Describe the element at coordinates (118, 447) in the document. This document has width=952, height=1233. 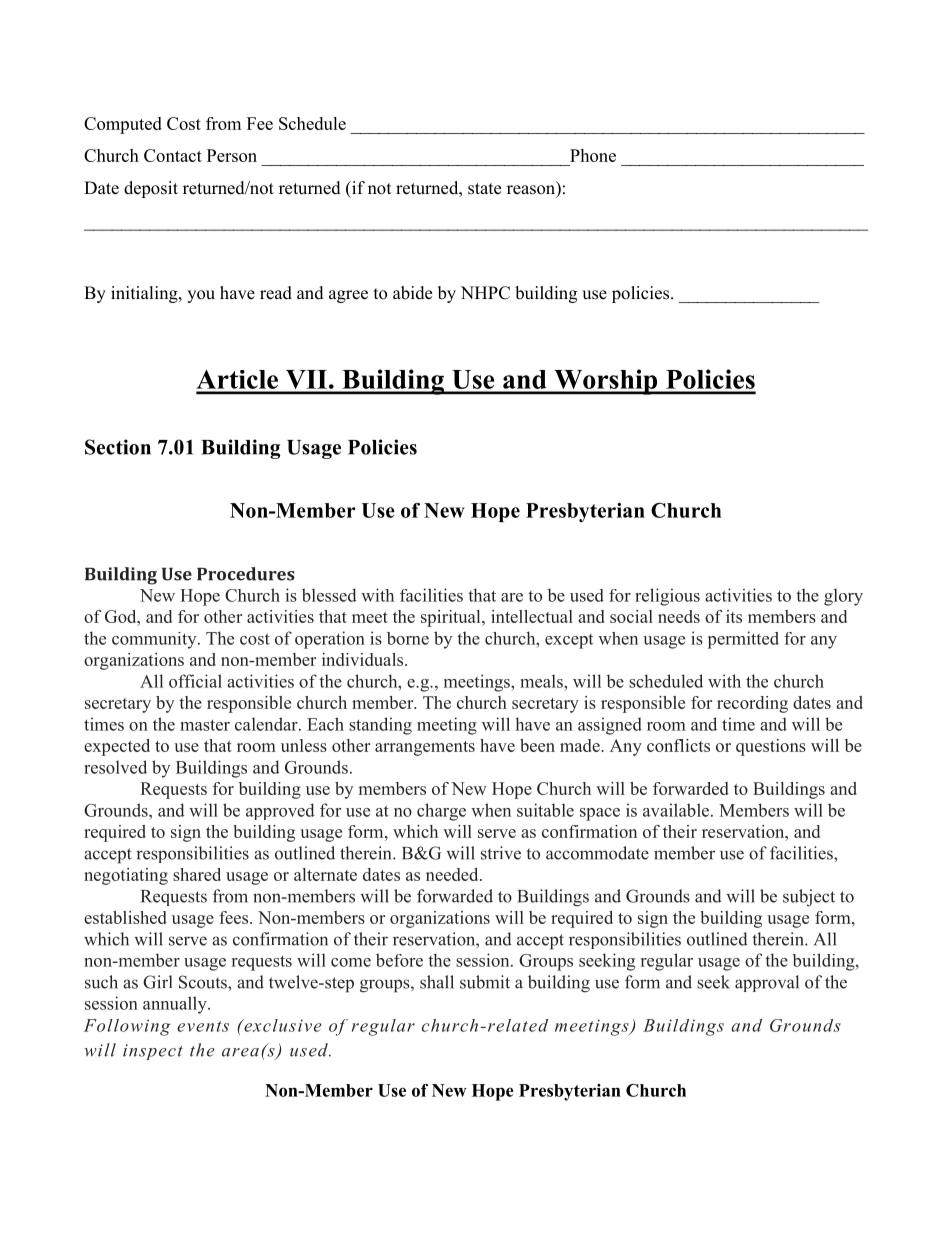
I see `Section` at that location.
